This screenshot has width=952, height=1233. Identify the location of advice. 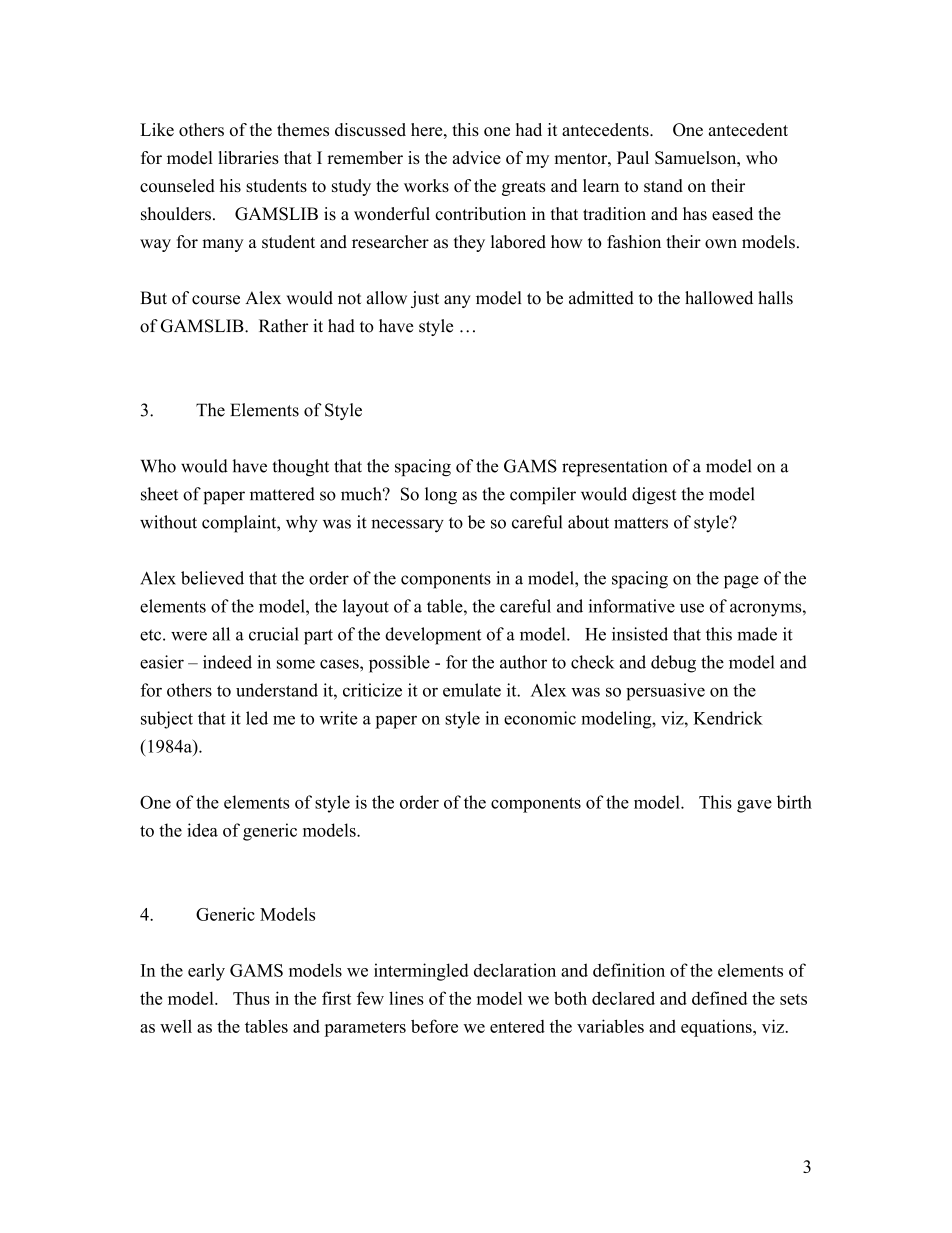
(477, 157).
